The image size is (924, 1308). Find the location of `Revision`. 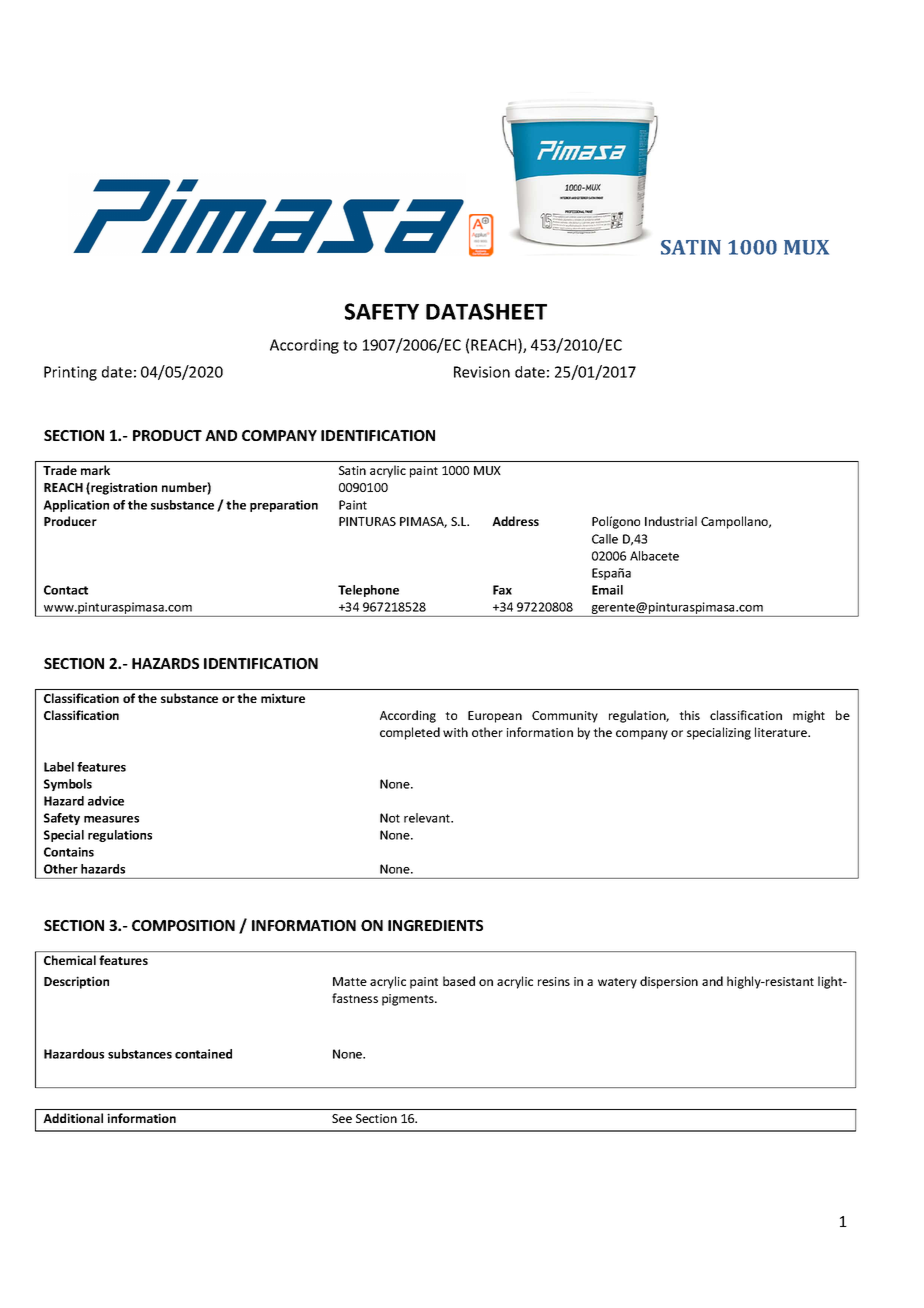

Revision is located at coordinates (482, 372).
